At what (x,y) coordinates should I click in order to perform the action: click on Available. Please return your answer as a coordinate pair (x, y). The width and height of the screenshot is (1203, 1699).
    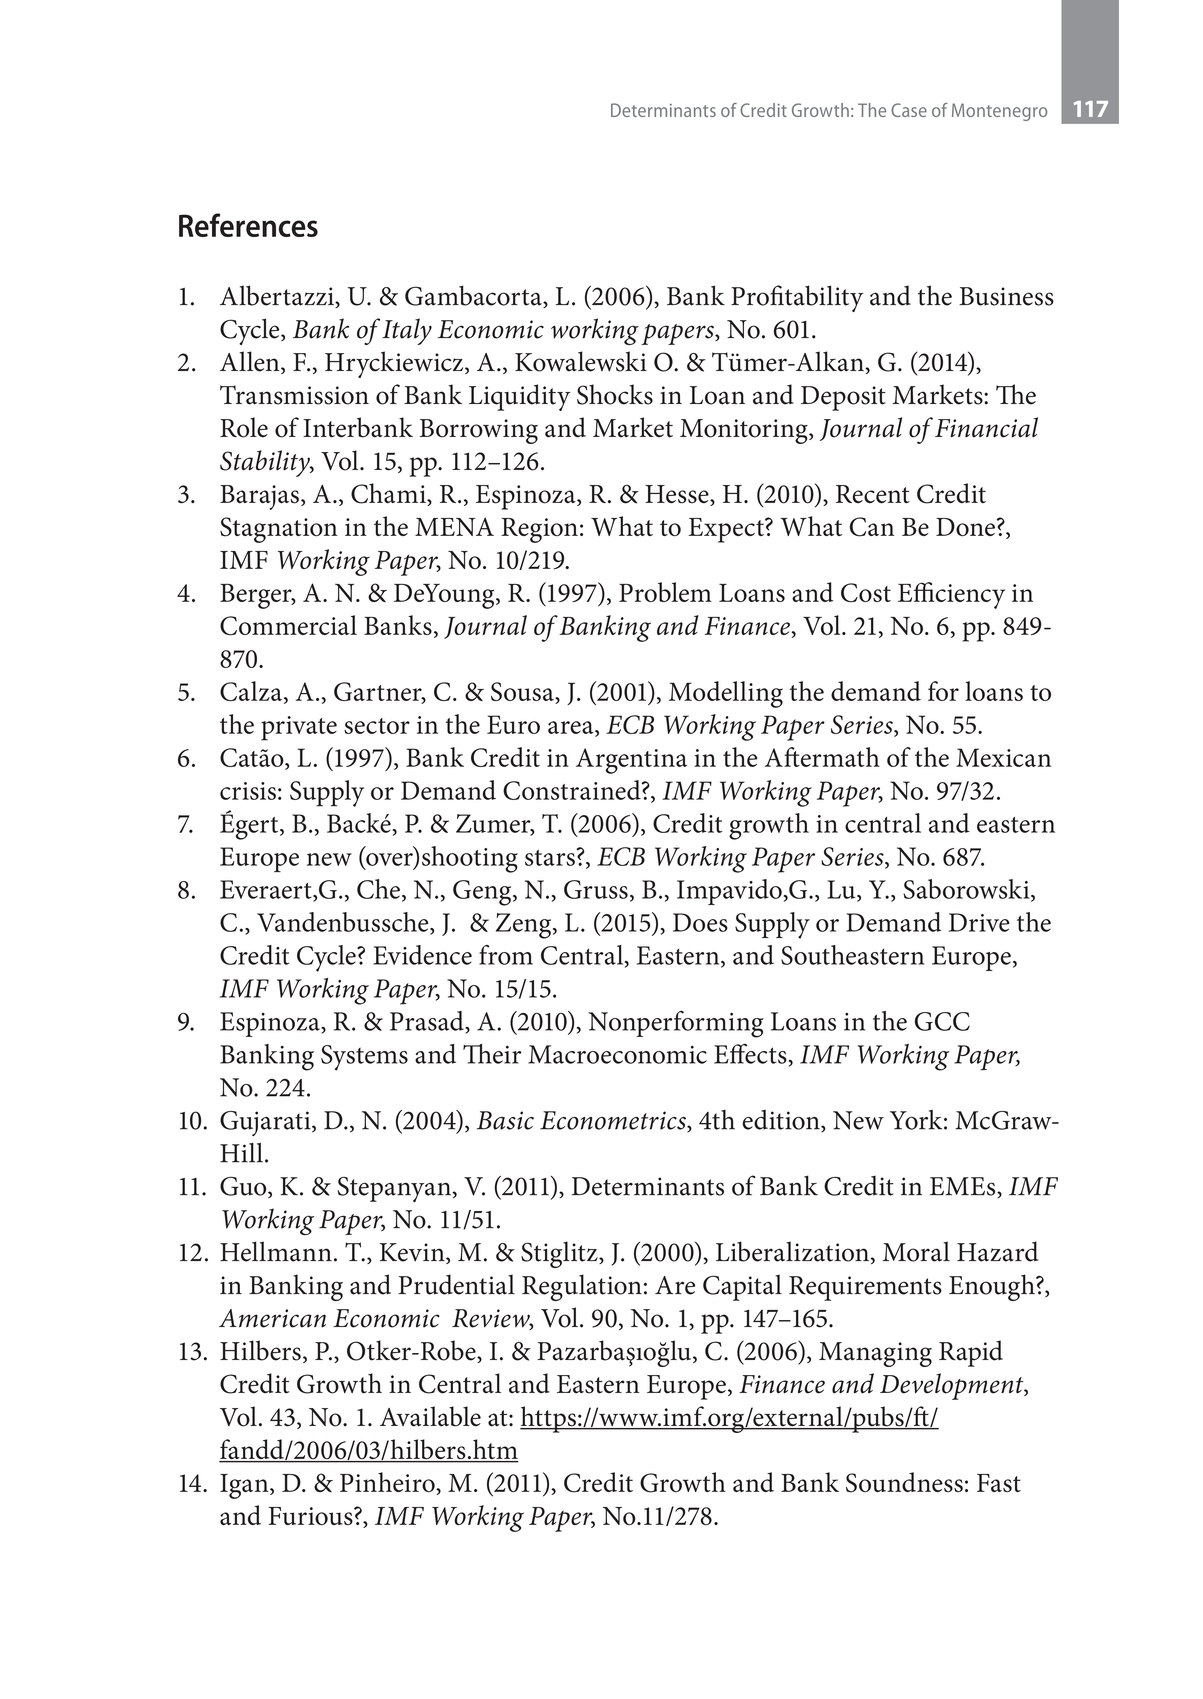
    Looking at the image, I should click on (430, 1416).
